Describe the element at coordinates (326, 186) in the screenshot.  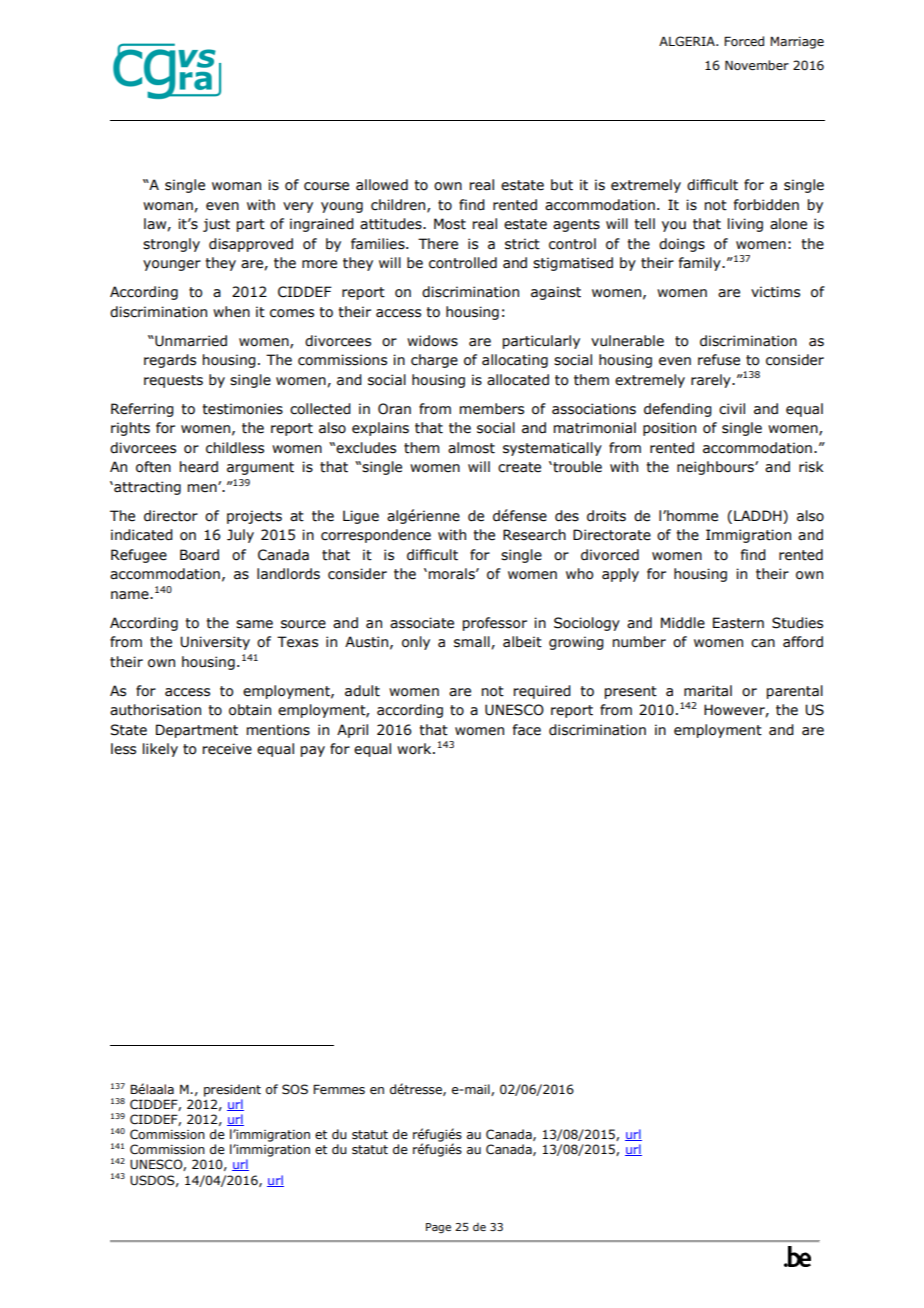
I see `course` at that location.
